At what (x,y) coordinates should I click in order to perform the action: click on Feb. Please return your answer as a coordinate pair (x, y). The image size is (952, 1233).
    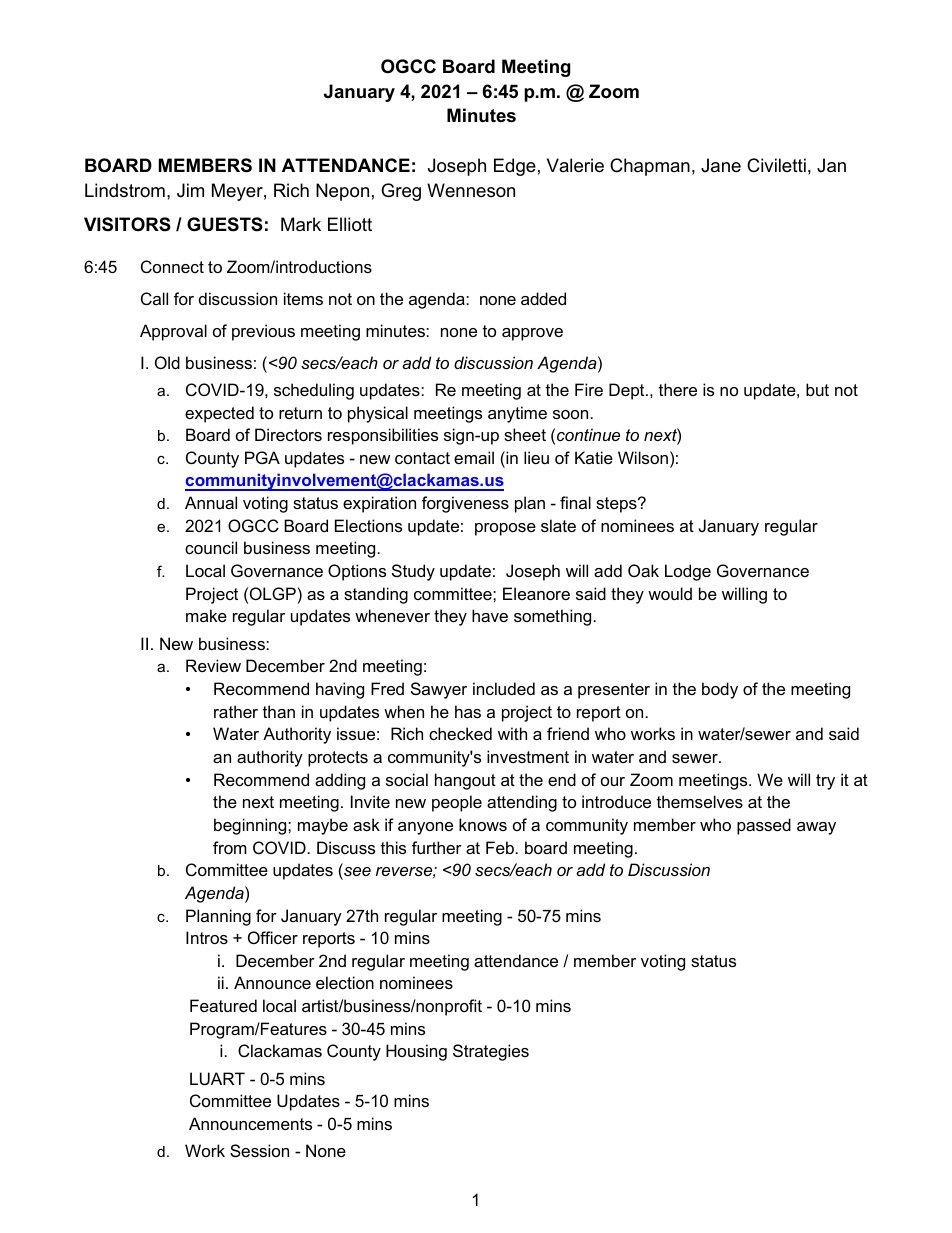
    Looking at the image, I should click on (500, 847).
